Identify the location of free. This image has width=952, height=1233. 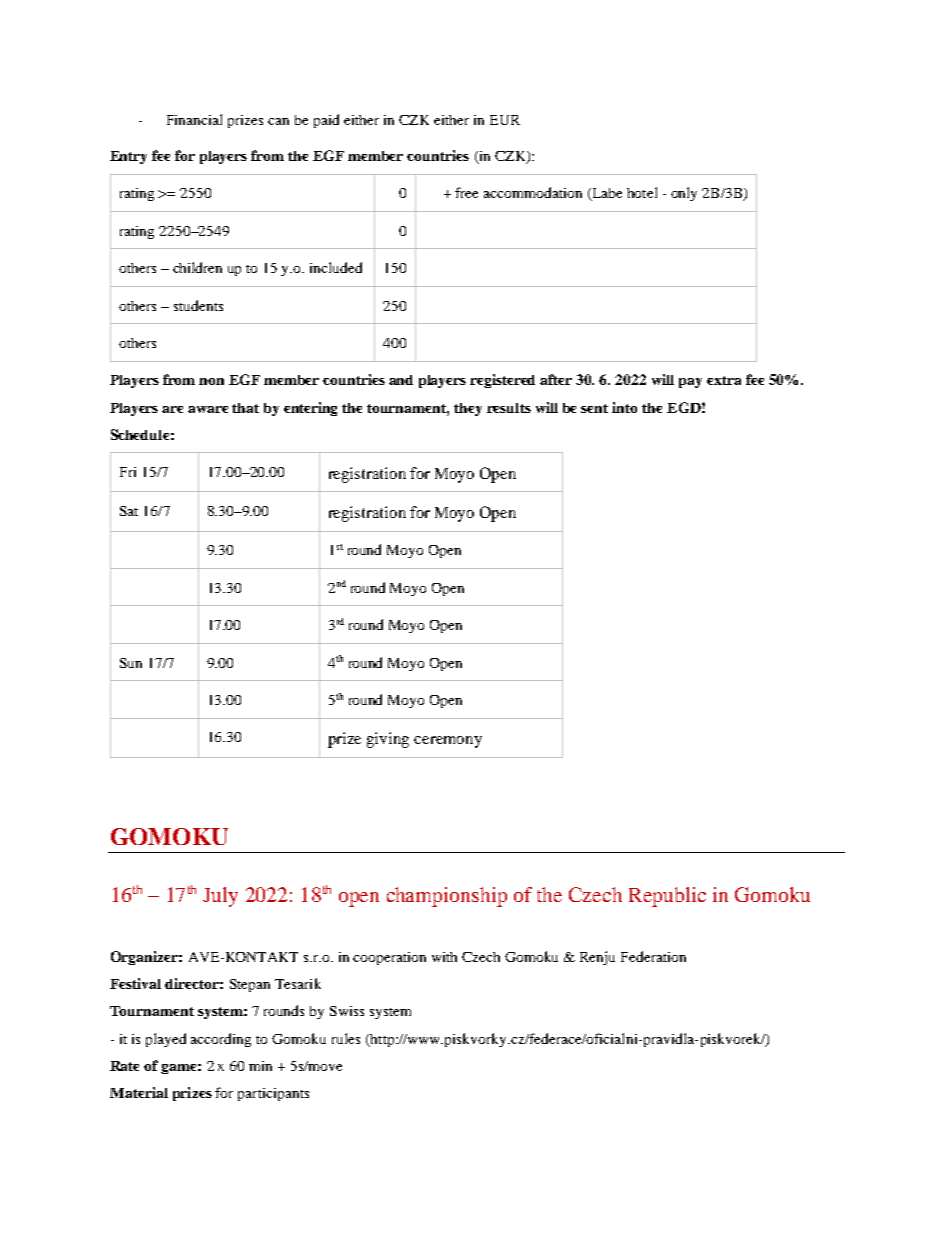
(466, 192).
